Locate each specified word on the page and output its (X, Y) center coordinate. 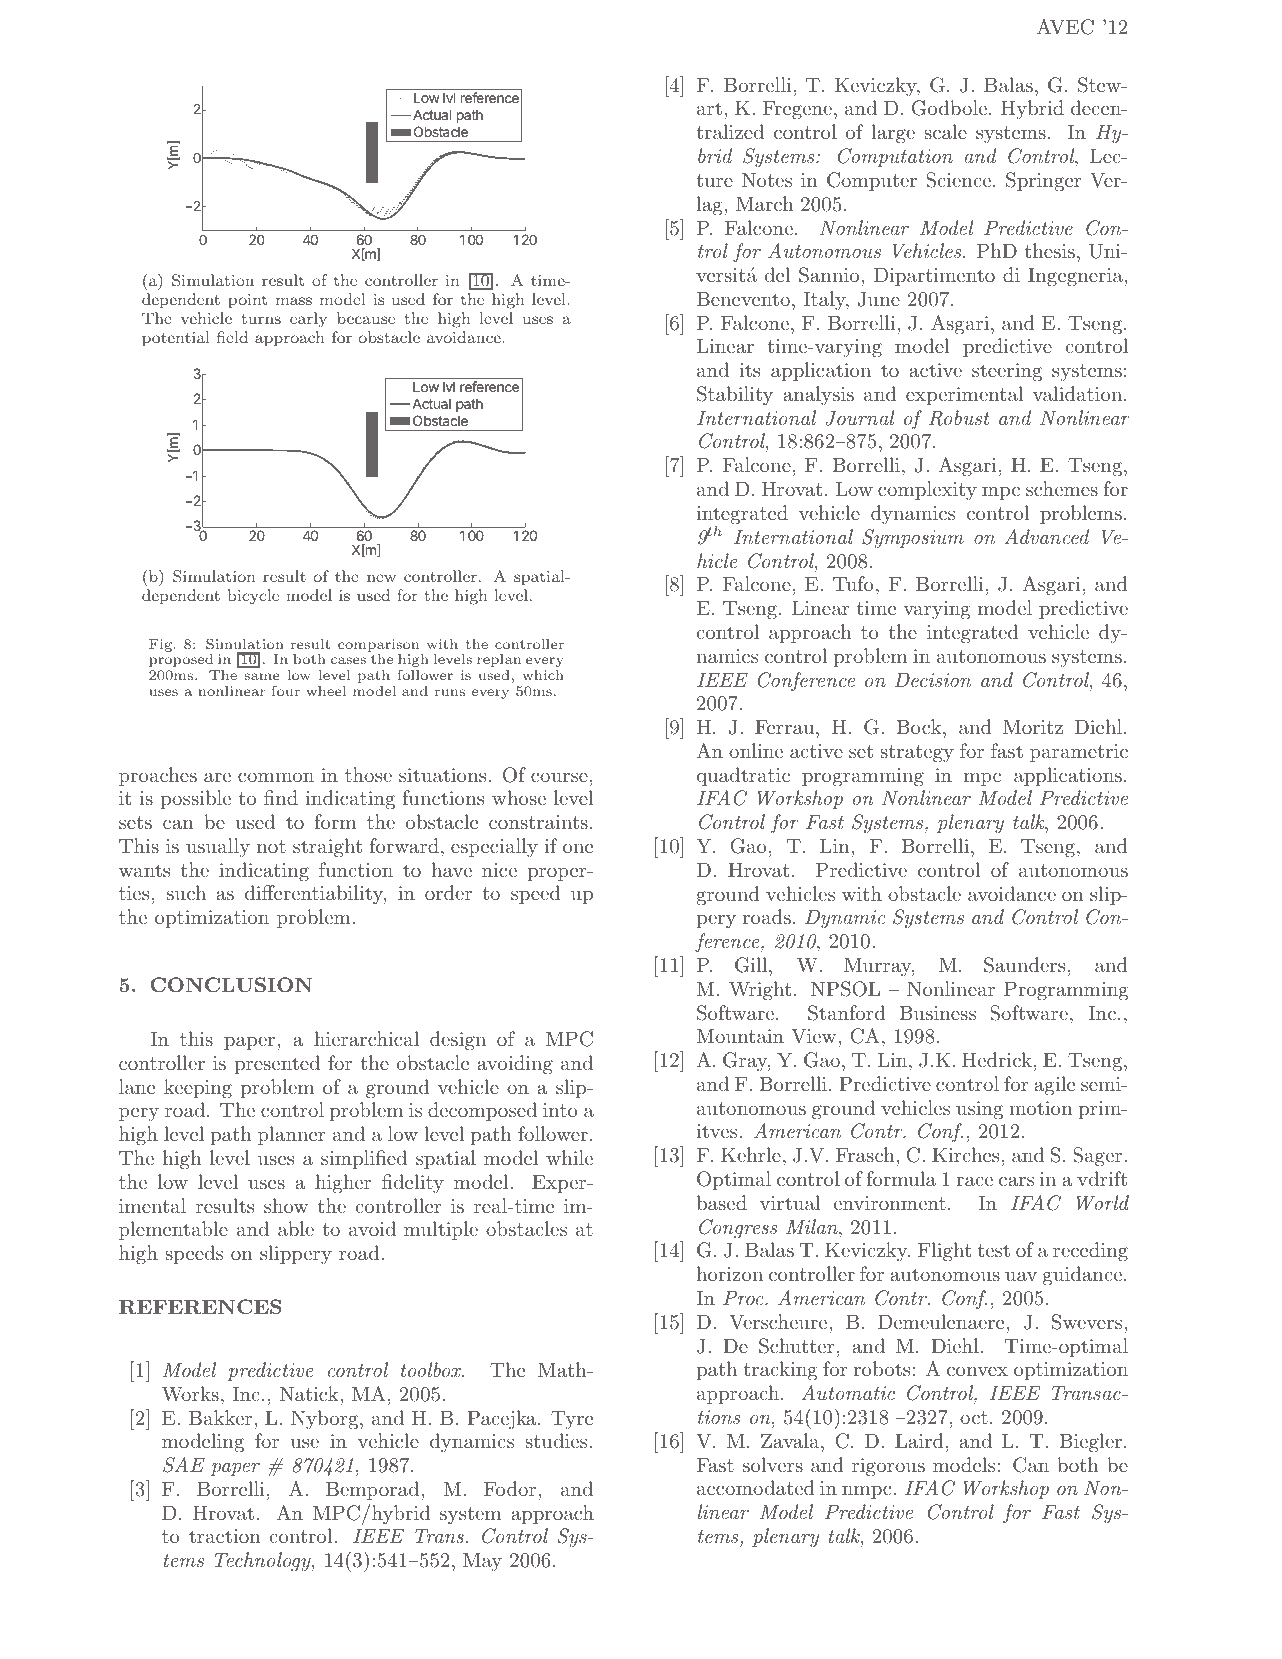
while (569, 1157)
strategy (917, 754)
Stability (735, 395)
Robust (959, 418)
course (559, 777)
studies (557, 1440)
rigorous (888, 1467)
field (232, 337)
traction (225, 1536)
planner (291, 1135)
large (893, 134)
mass (294, 301)
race (974, 1181)
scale (945, 131)
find (281, 797)
